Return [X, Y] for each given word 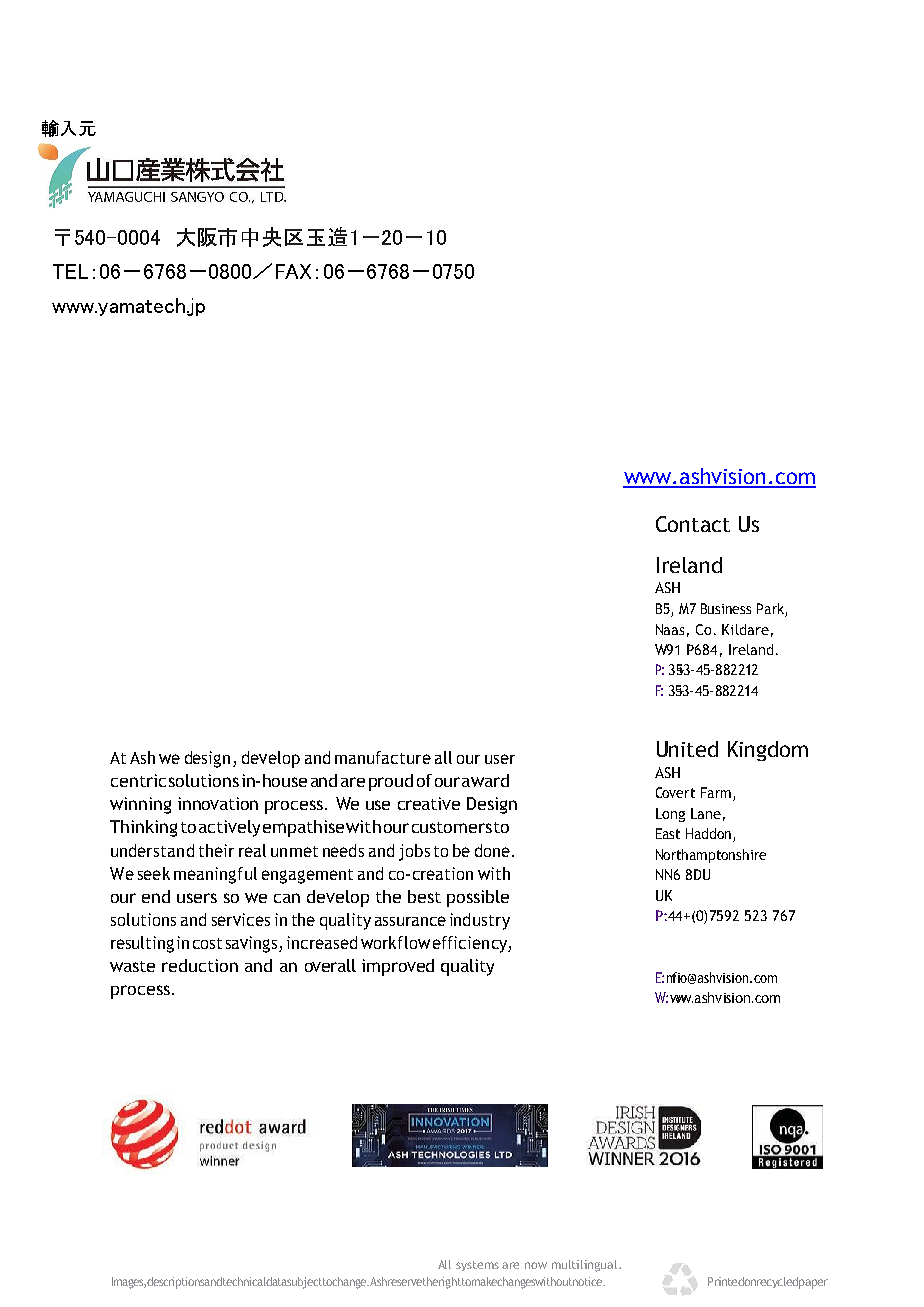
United [687, 749]
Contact [693, 524]
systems [477, 1266]
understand [152, 850]
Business [726, 608]
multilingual [586, 1266]
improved [398, 967]
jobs [414, 852]
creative [429, 803]
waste [132, 966]
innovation [218, 803]
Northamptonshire [711, 856]
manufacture [383, 757]
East [668, 833]
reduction [200, 965]
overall [330, 965]
